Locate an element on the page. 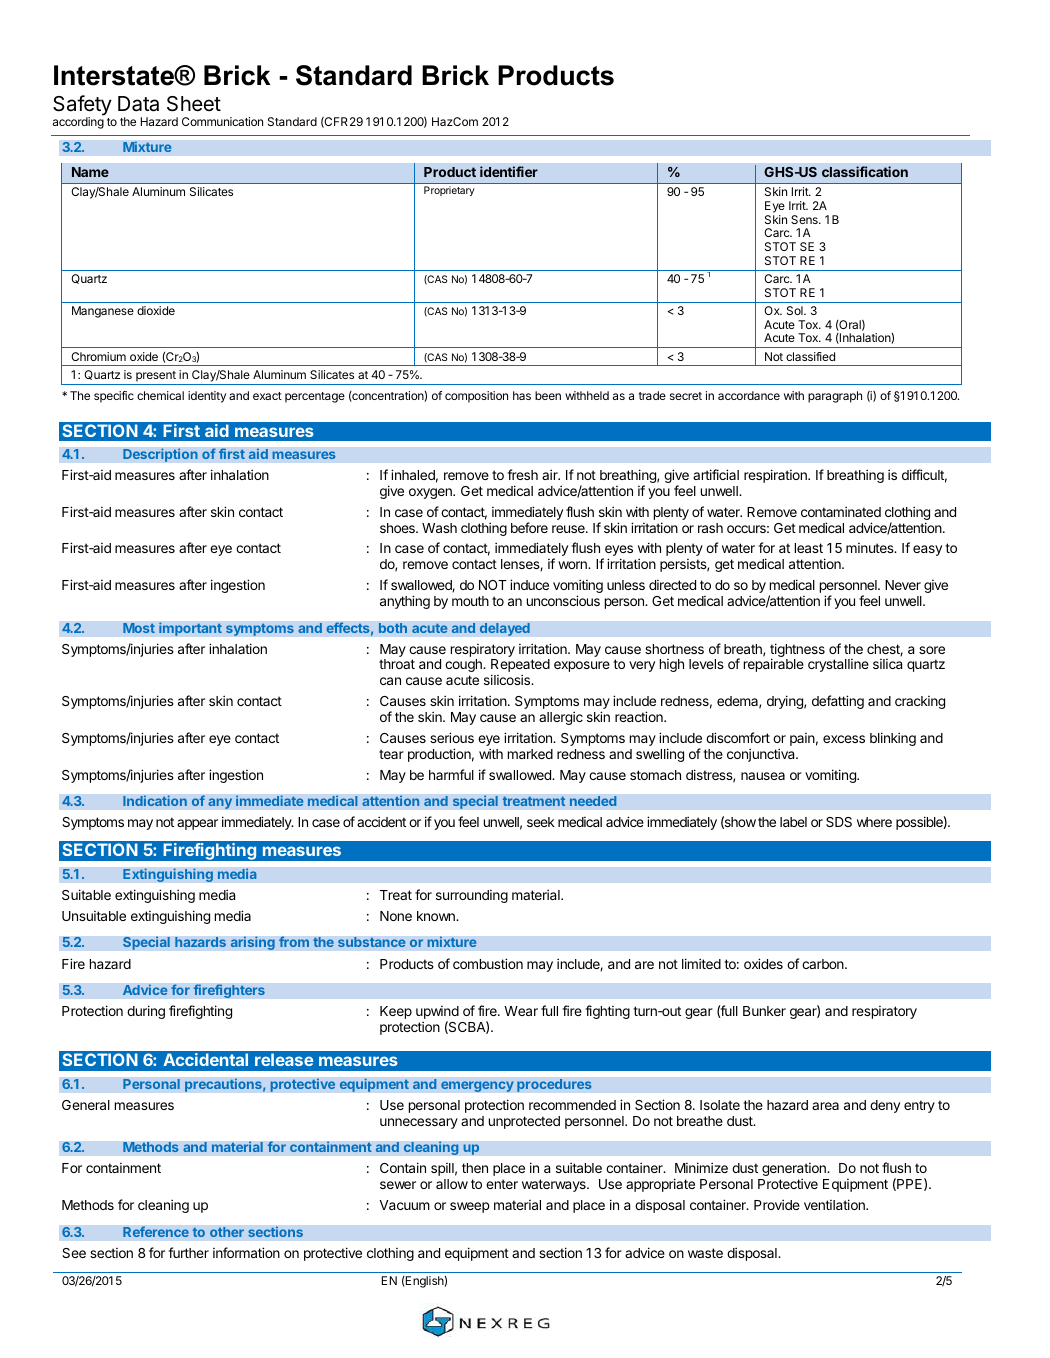 The height and width of the image is (1358, 1050). classification is located at coordinates (865, 171).
